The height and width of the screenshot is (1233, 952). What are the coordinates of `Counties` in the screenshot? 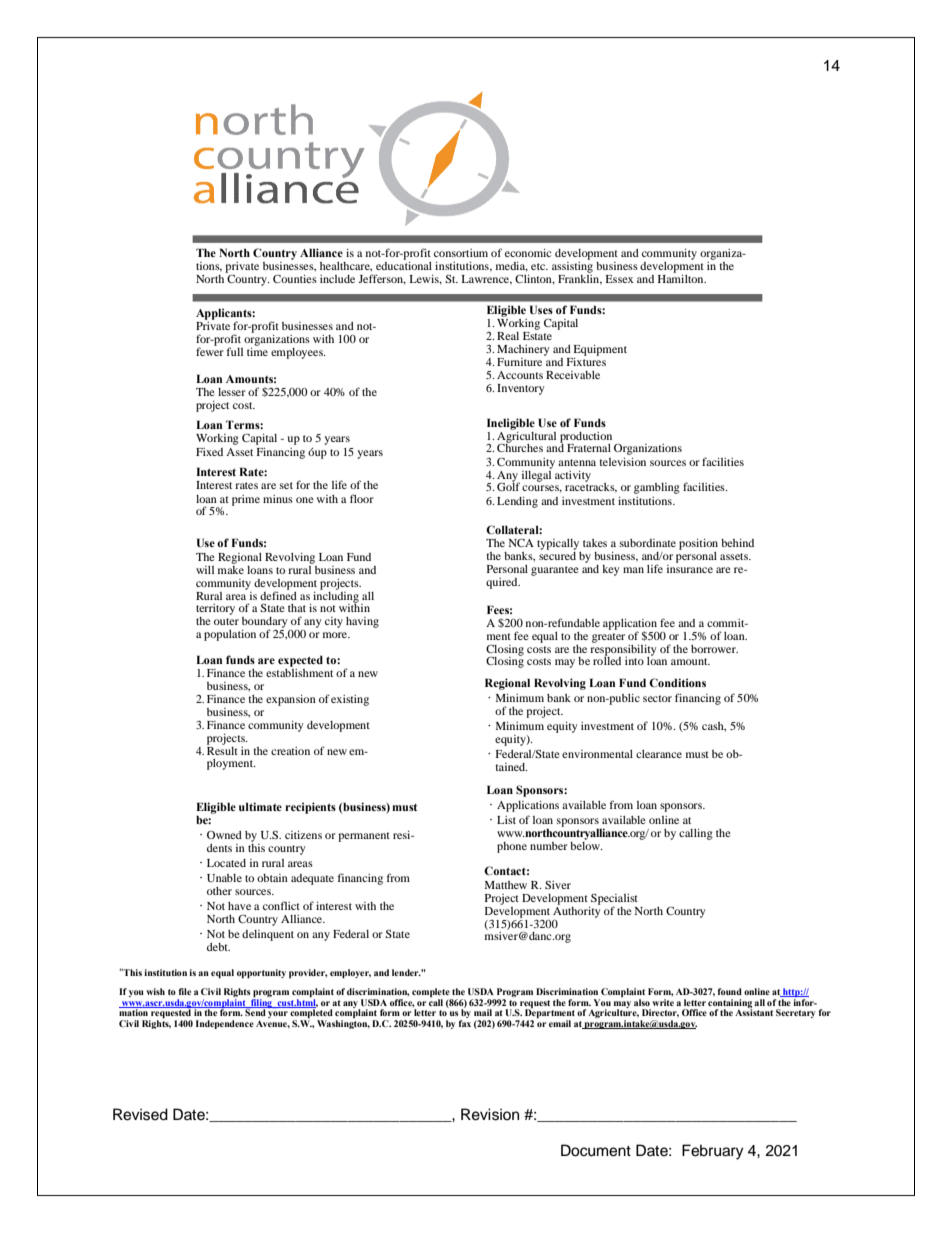 It's located at (295, 278).
